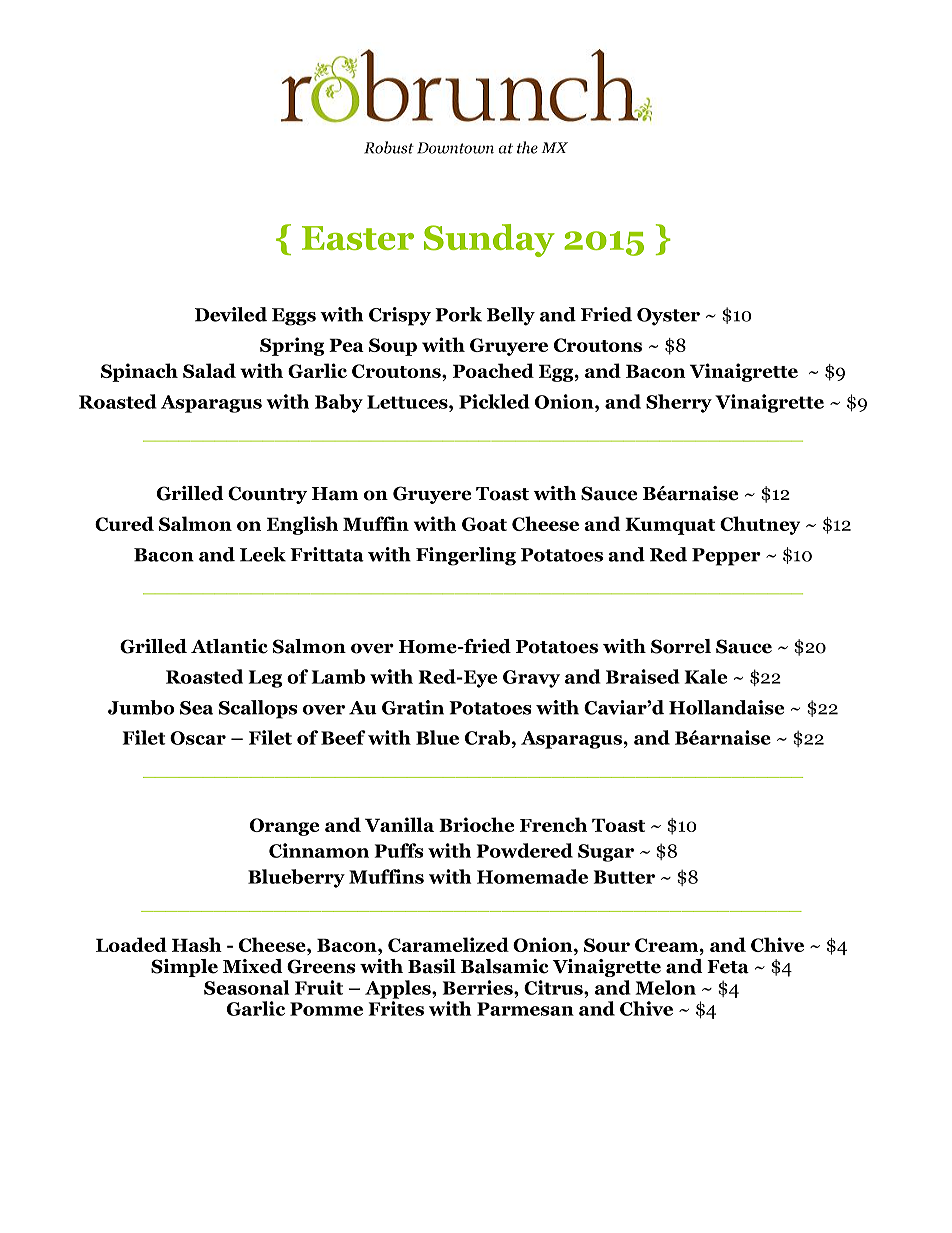 This image has height=1233, width=952. What do you see at coordinates (358, 238) in the image?
I see `Easter` at bounding box center [358, 238].
